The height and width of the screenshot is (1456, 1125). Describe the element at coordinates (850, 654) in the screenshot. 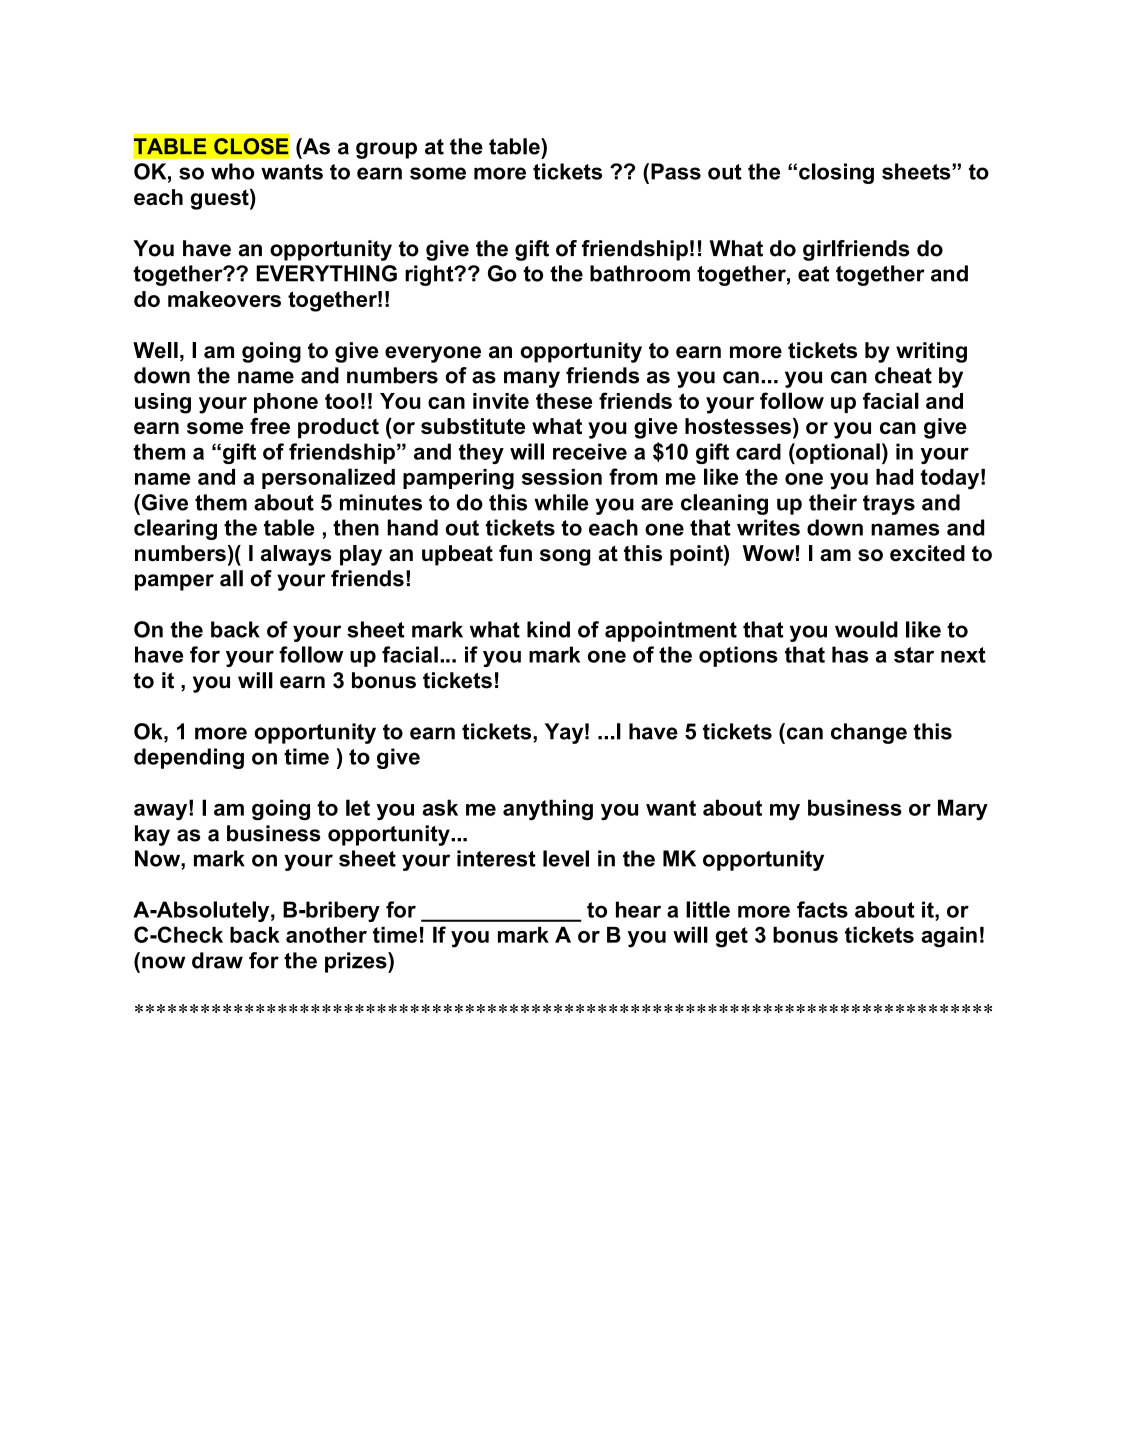

I see `has` at that location.
